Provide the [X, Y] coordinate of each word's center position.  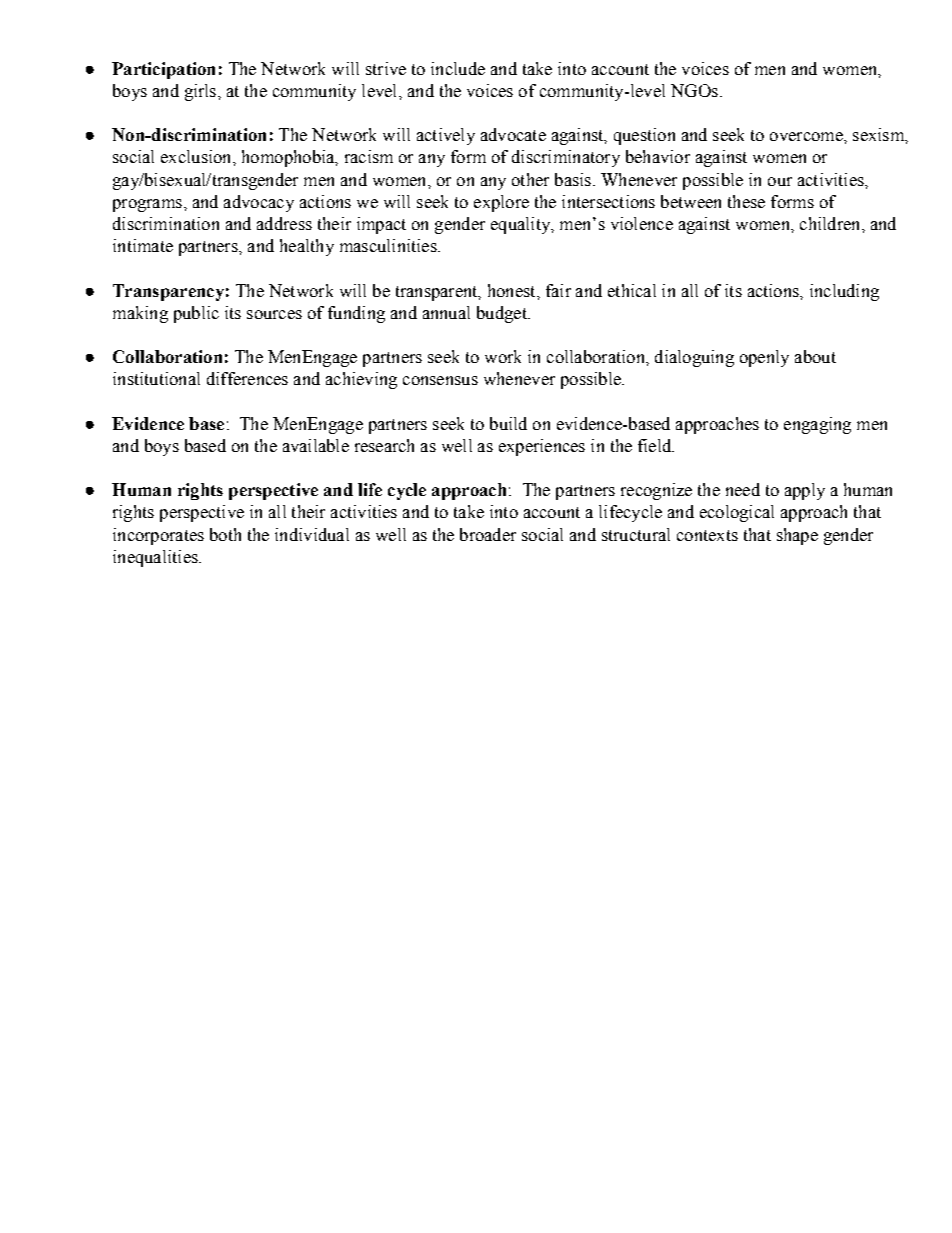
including [844, 292]
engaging [817, 425]
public [196, 314]
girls [202, 92]
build [508, 423]
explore [501, 203]
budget [503, 314]
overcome [807, 136]
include [458, 68]
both [225, 534]
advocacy [259, 203]
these [746, 201]
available [316, 445]
